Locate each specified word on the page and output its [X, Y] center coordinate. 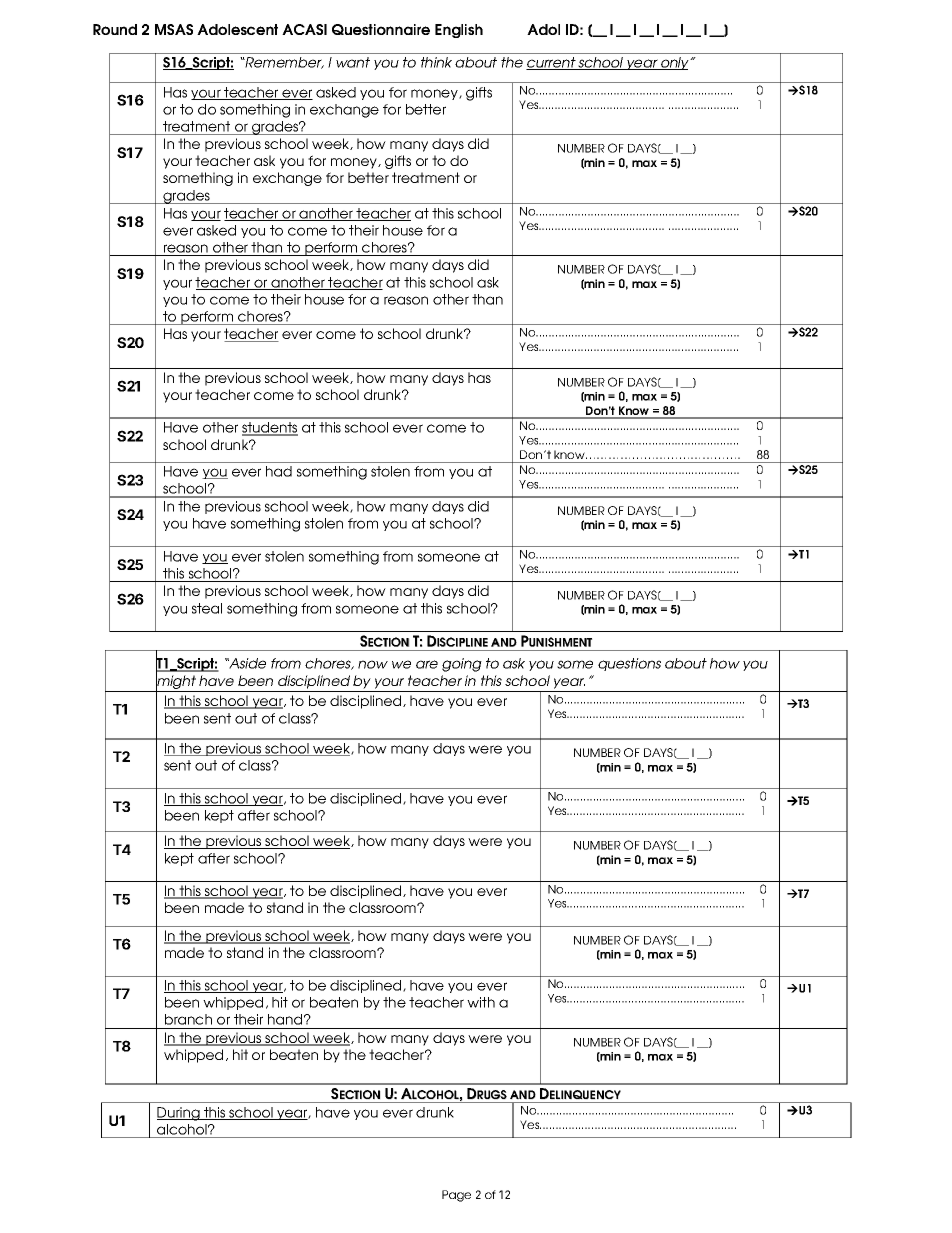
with [481, 1002]
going [462, 665]
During [179, 1114]
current [552, 63]
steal [207, 608]
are [427, 664]
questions [629, 664]
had [279, 471]
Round [115, 29]
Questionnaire [381, 29]
